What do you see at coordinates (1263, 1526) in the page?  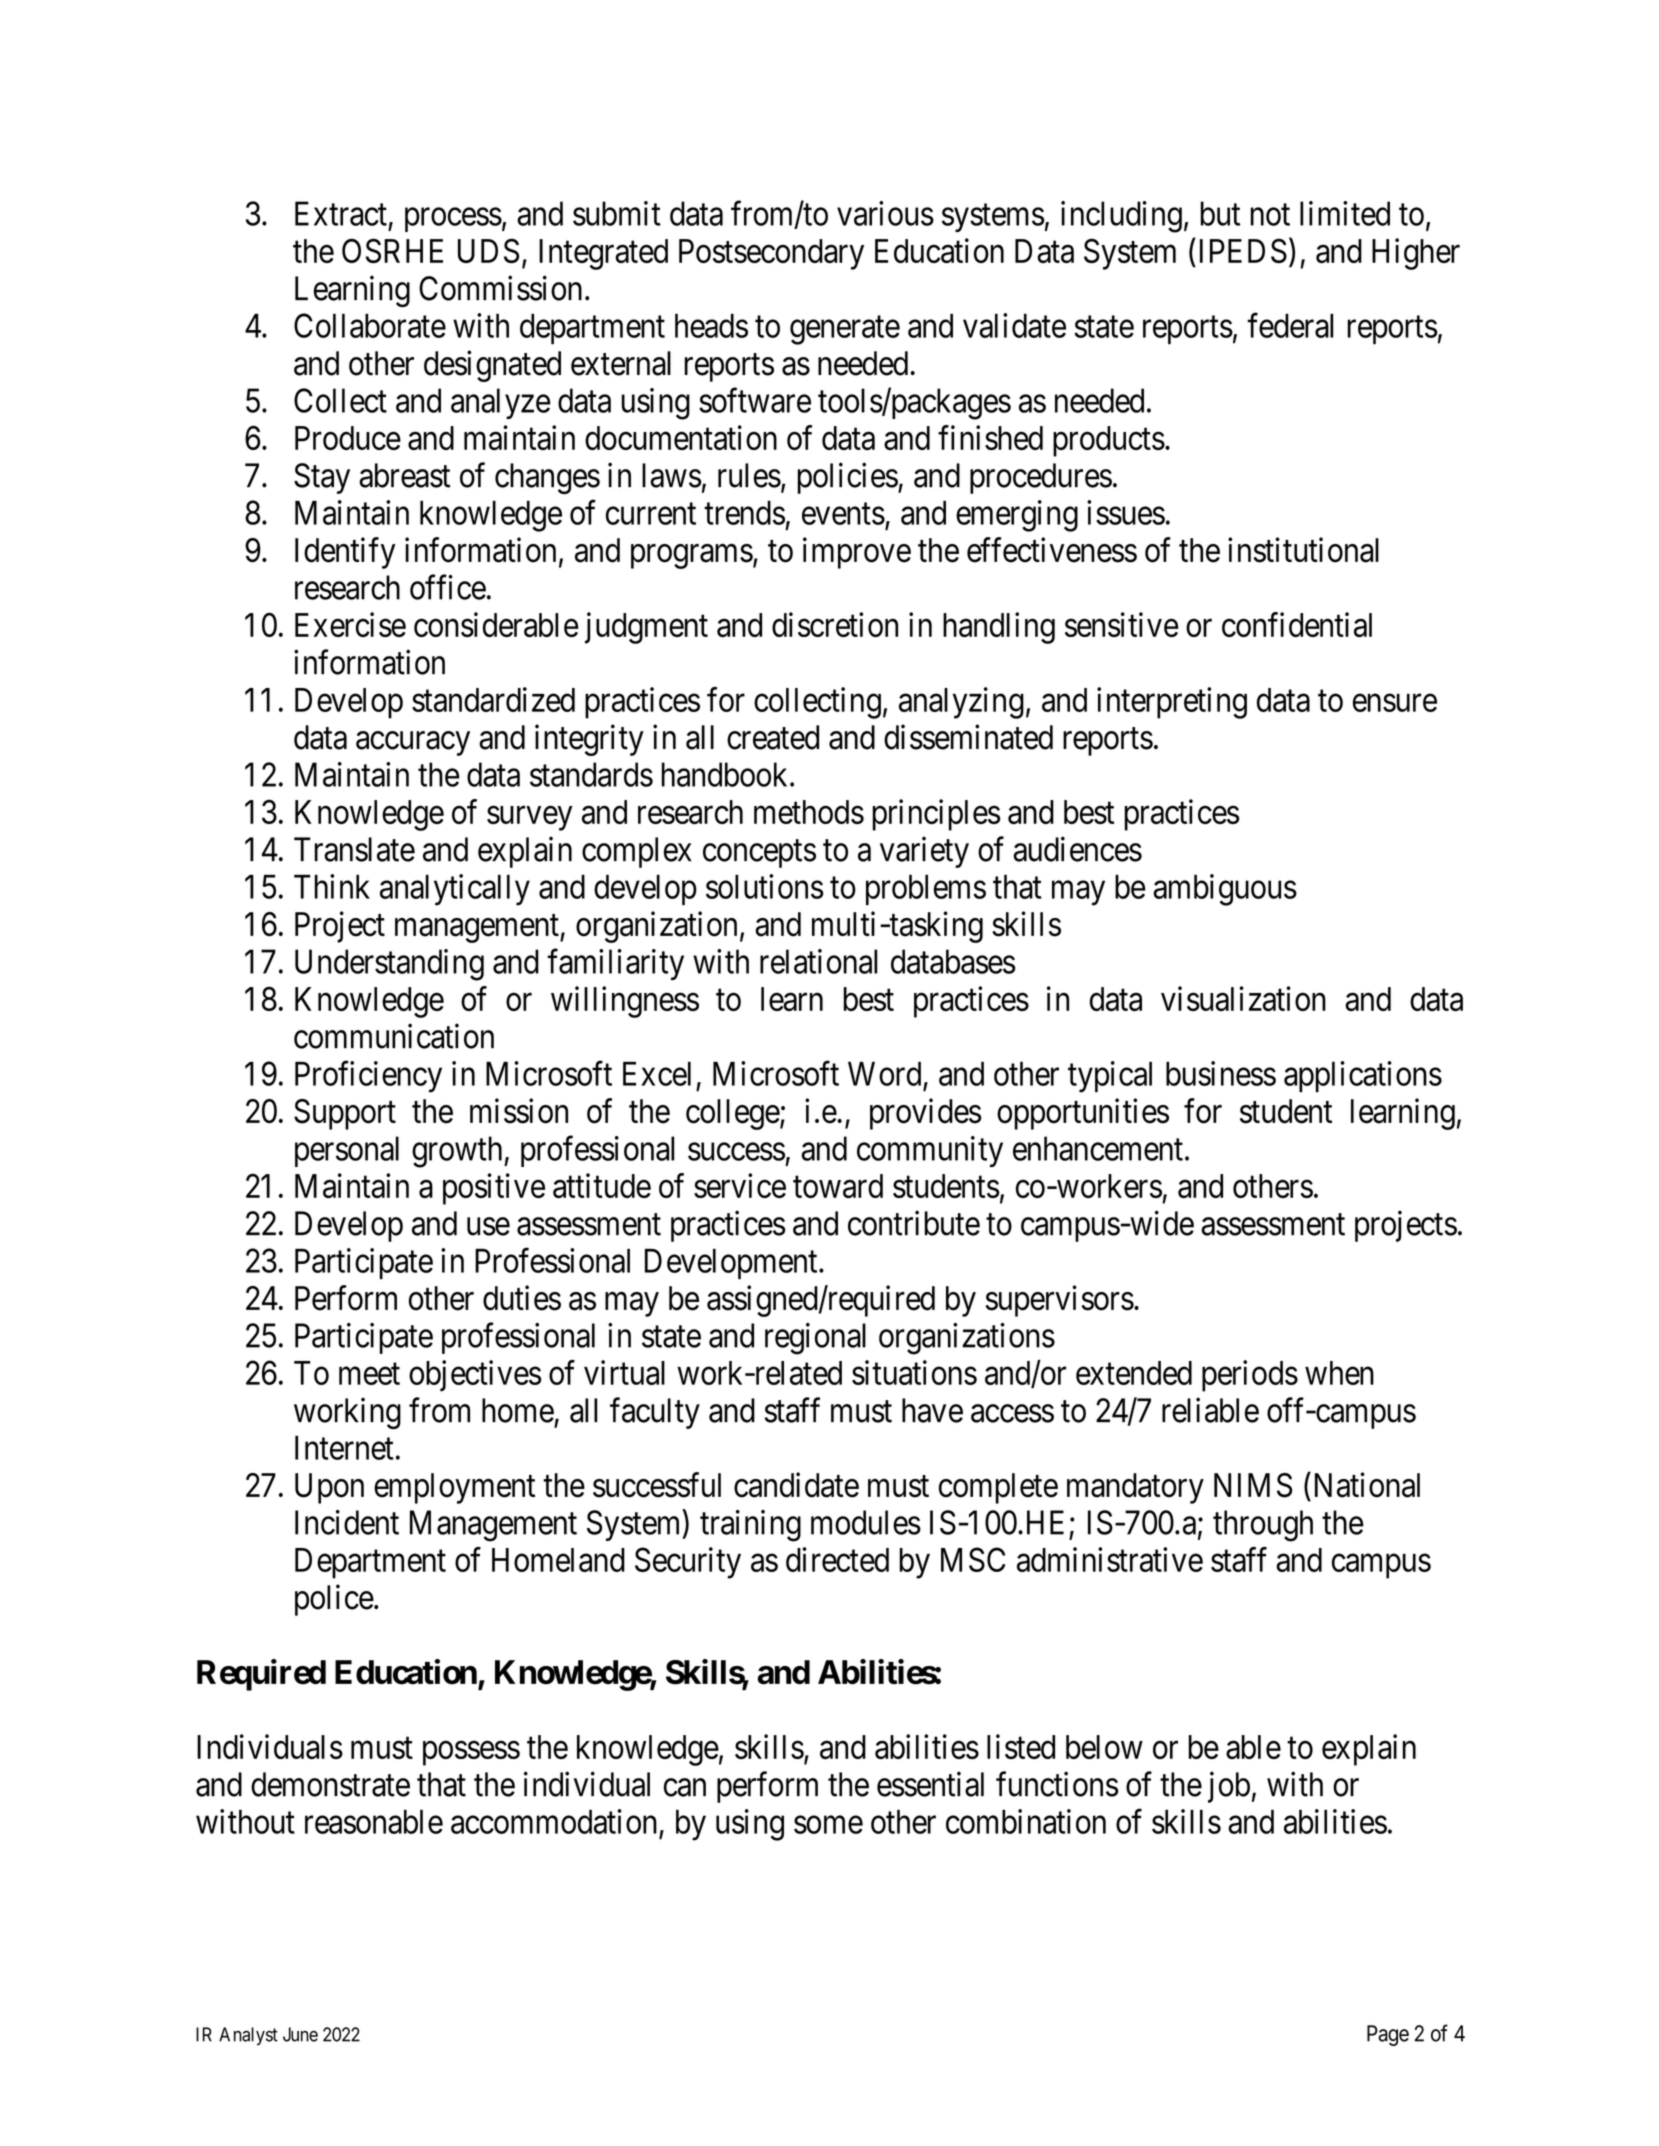 I see `through` at bounding box center [1263, 1526].
